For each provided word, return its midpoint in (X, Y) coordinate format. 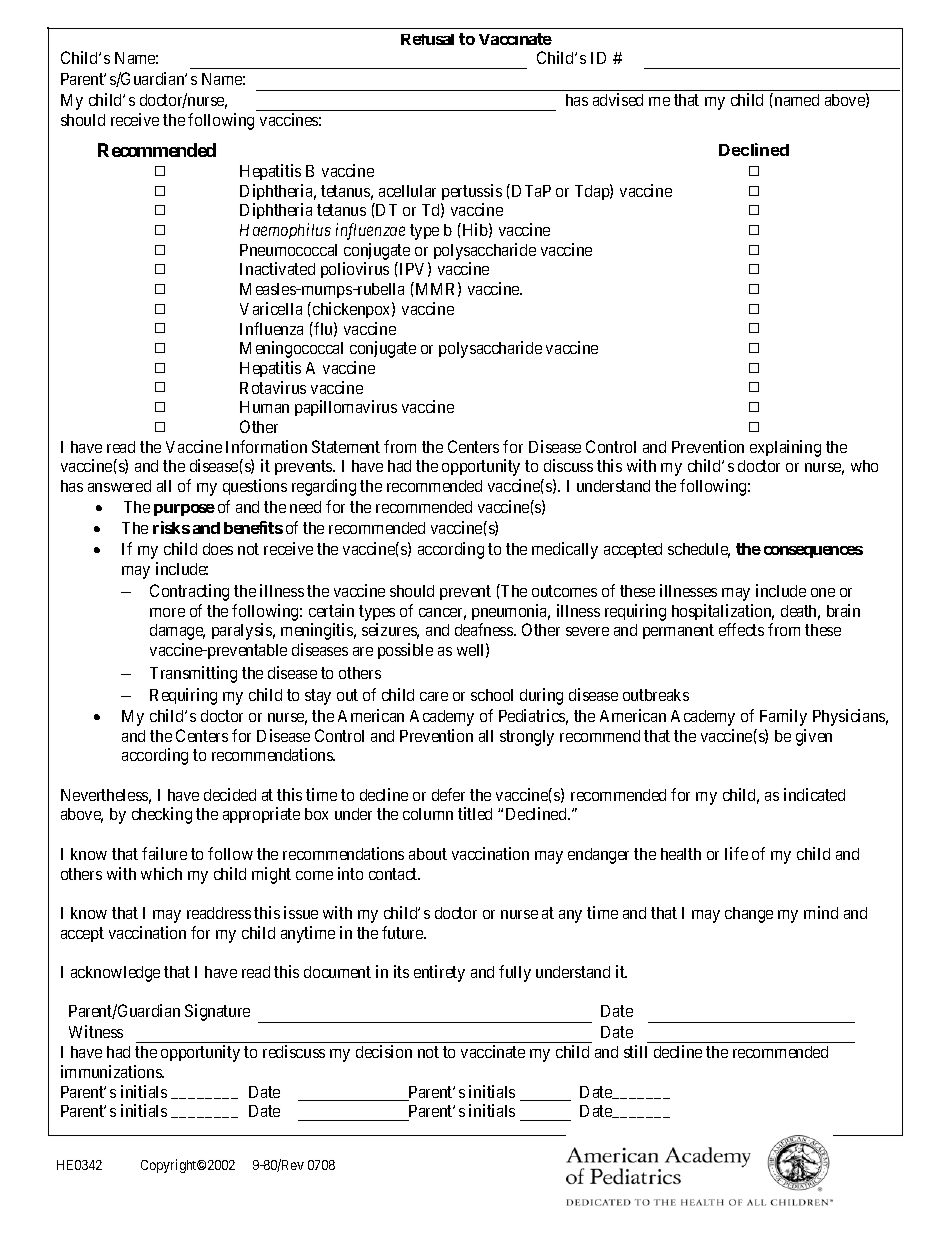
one (823, 592)
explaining (785, 448)
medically (565, 550)
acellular (407, 191)
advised (618, 99)
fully (515, 973)
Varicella (271, 308)
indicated (814, 794)
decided (230, 794)
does (218, 549)
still (635, 1051)
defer (448, 794)
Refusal (427, 39)
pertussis (472, 192)
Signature (217, 1012)
